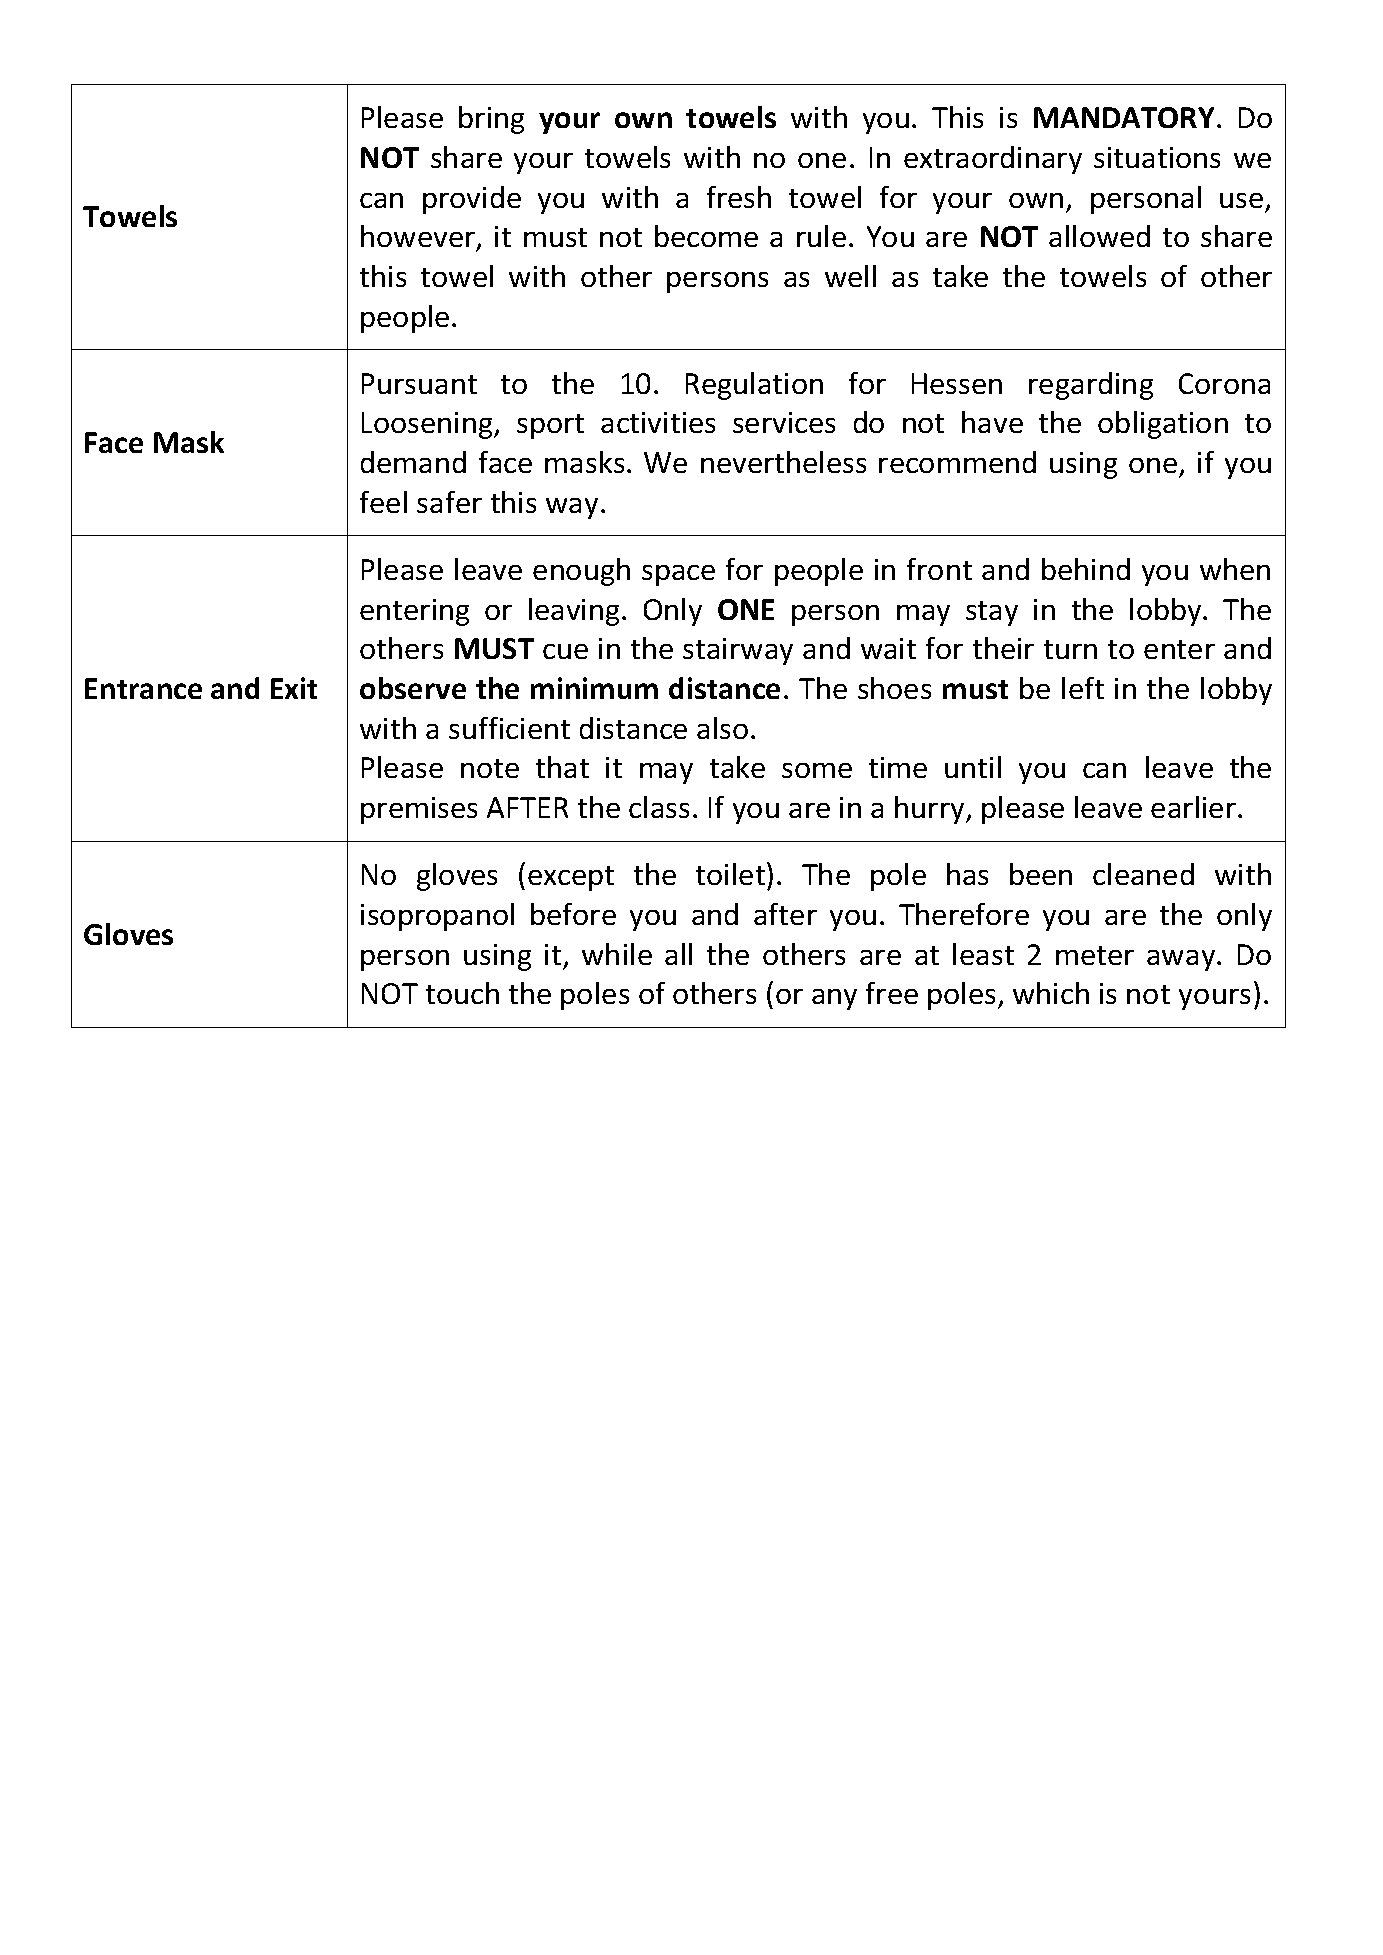 The image size is (1383, 1955). What do you see at coordinates (1083, 688) in the image?
I see `left` at bounding box center [1083, 688].
